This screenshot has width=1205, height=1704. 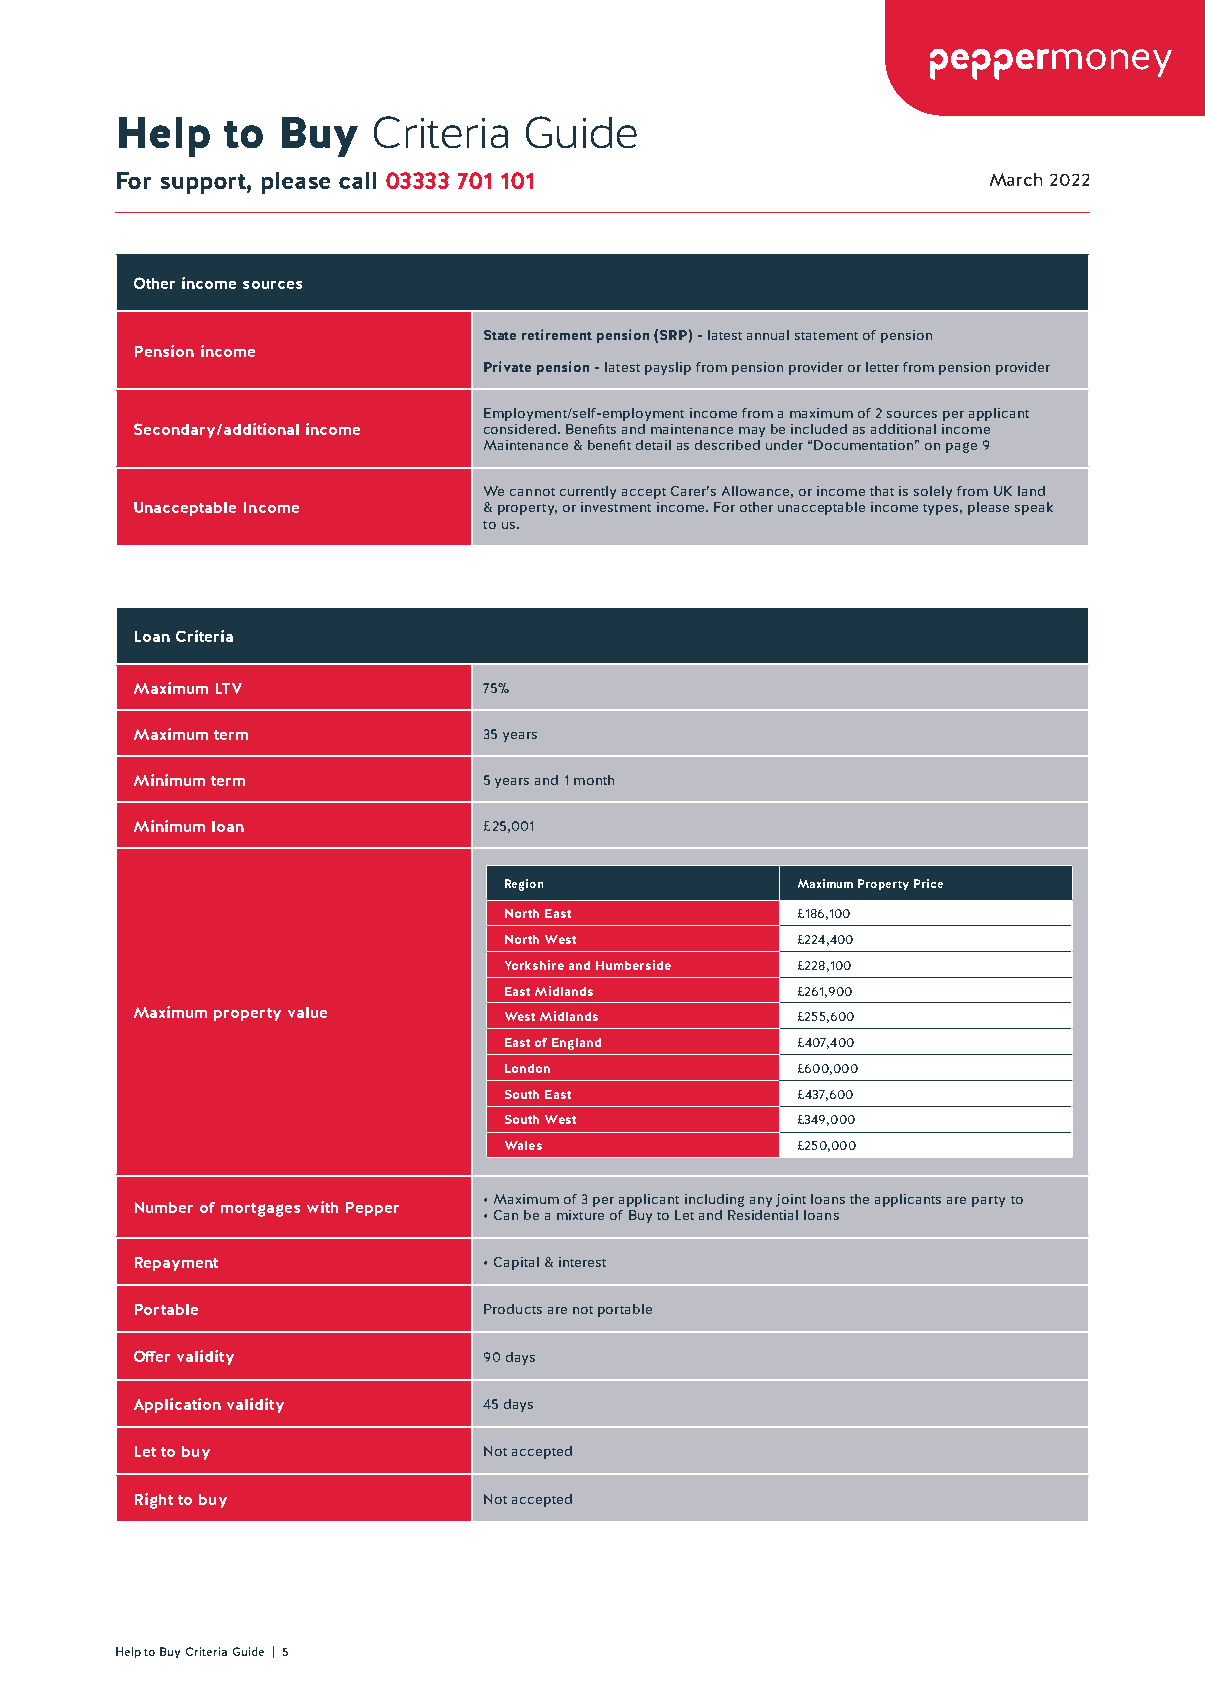 I want to click on month, so click(x=594, y=780).
